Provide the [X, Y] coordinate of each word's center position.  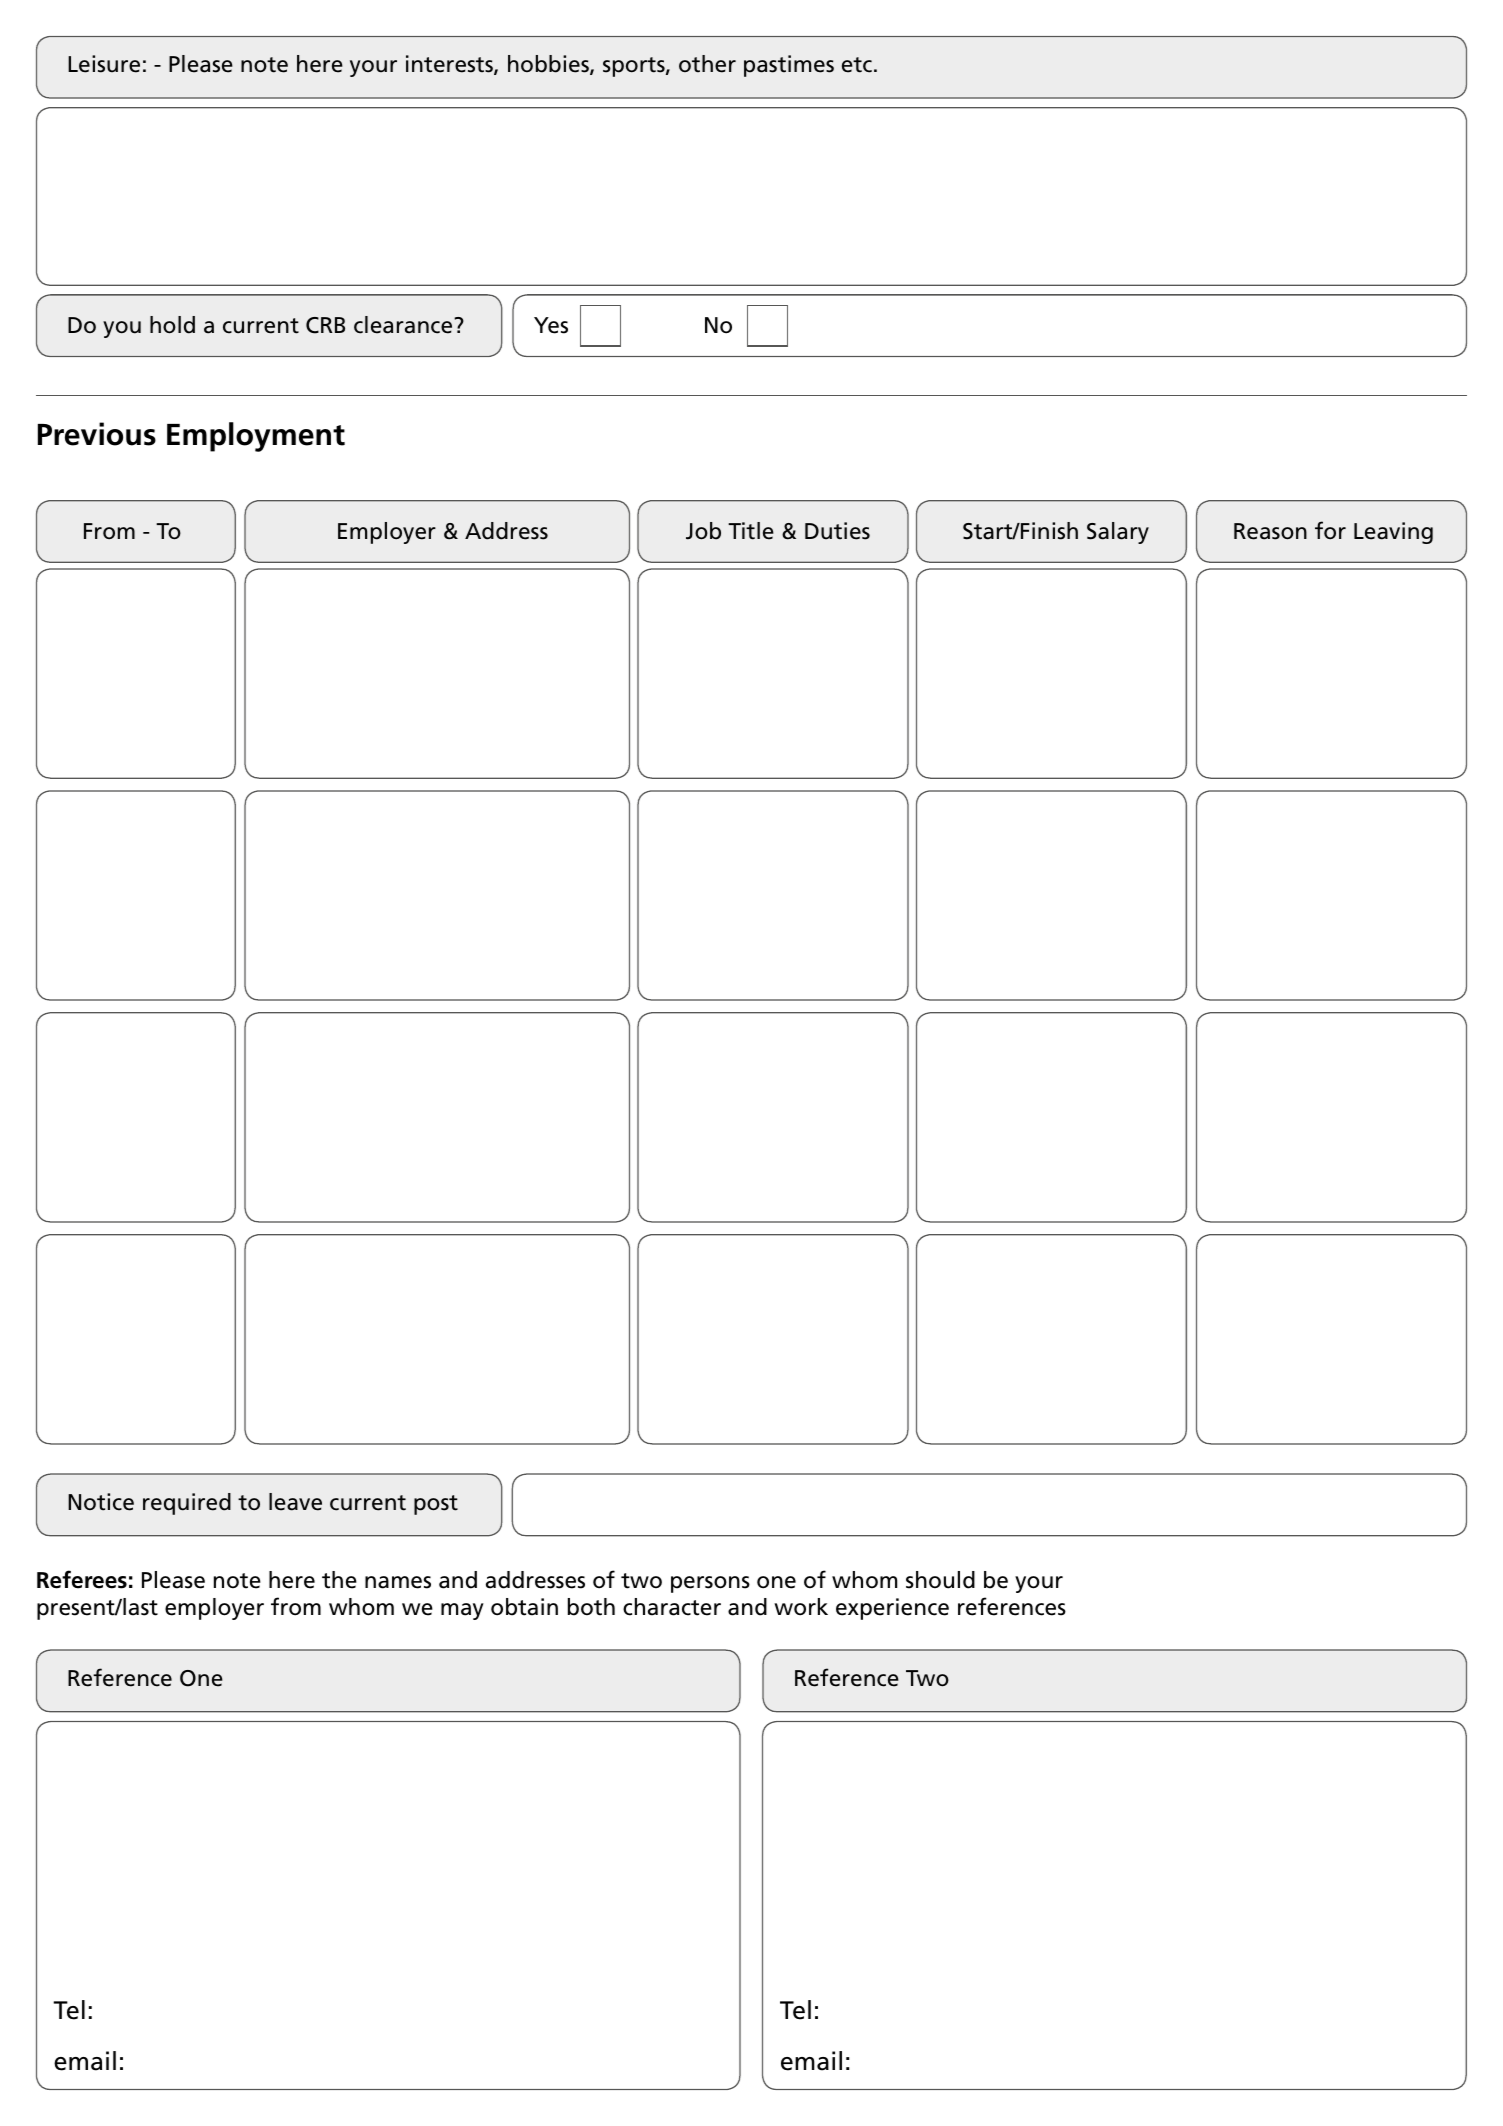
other [707, 64]
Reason [1270, 531]
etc [857, 65]
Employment [256, 437]
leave [295, 1502]
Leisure [104, 64]
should [940, 1580]
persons [710, 1584]
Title [751, 531]
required [187, 1504]
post [436, 1505]
